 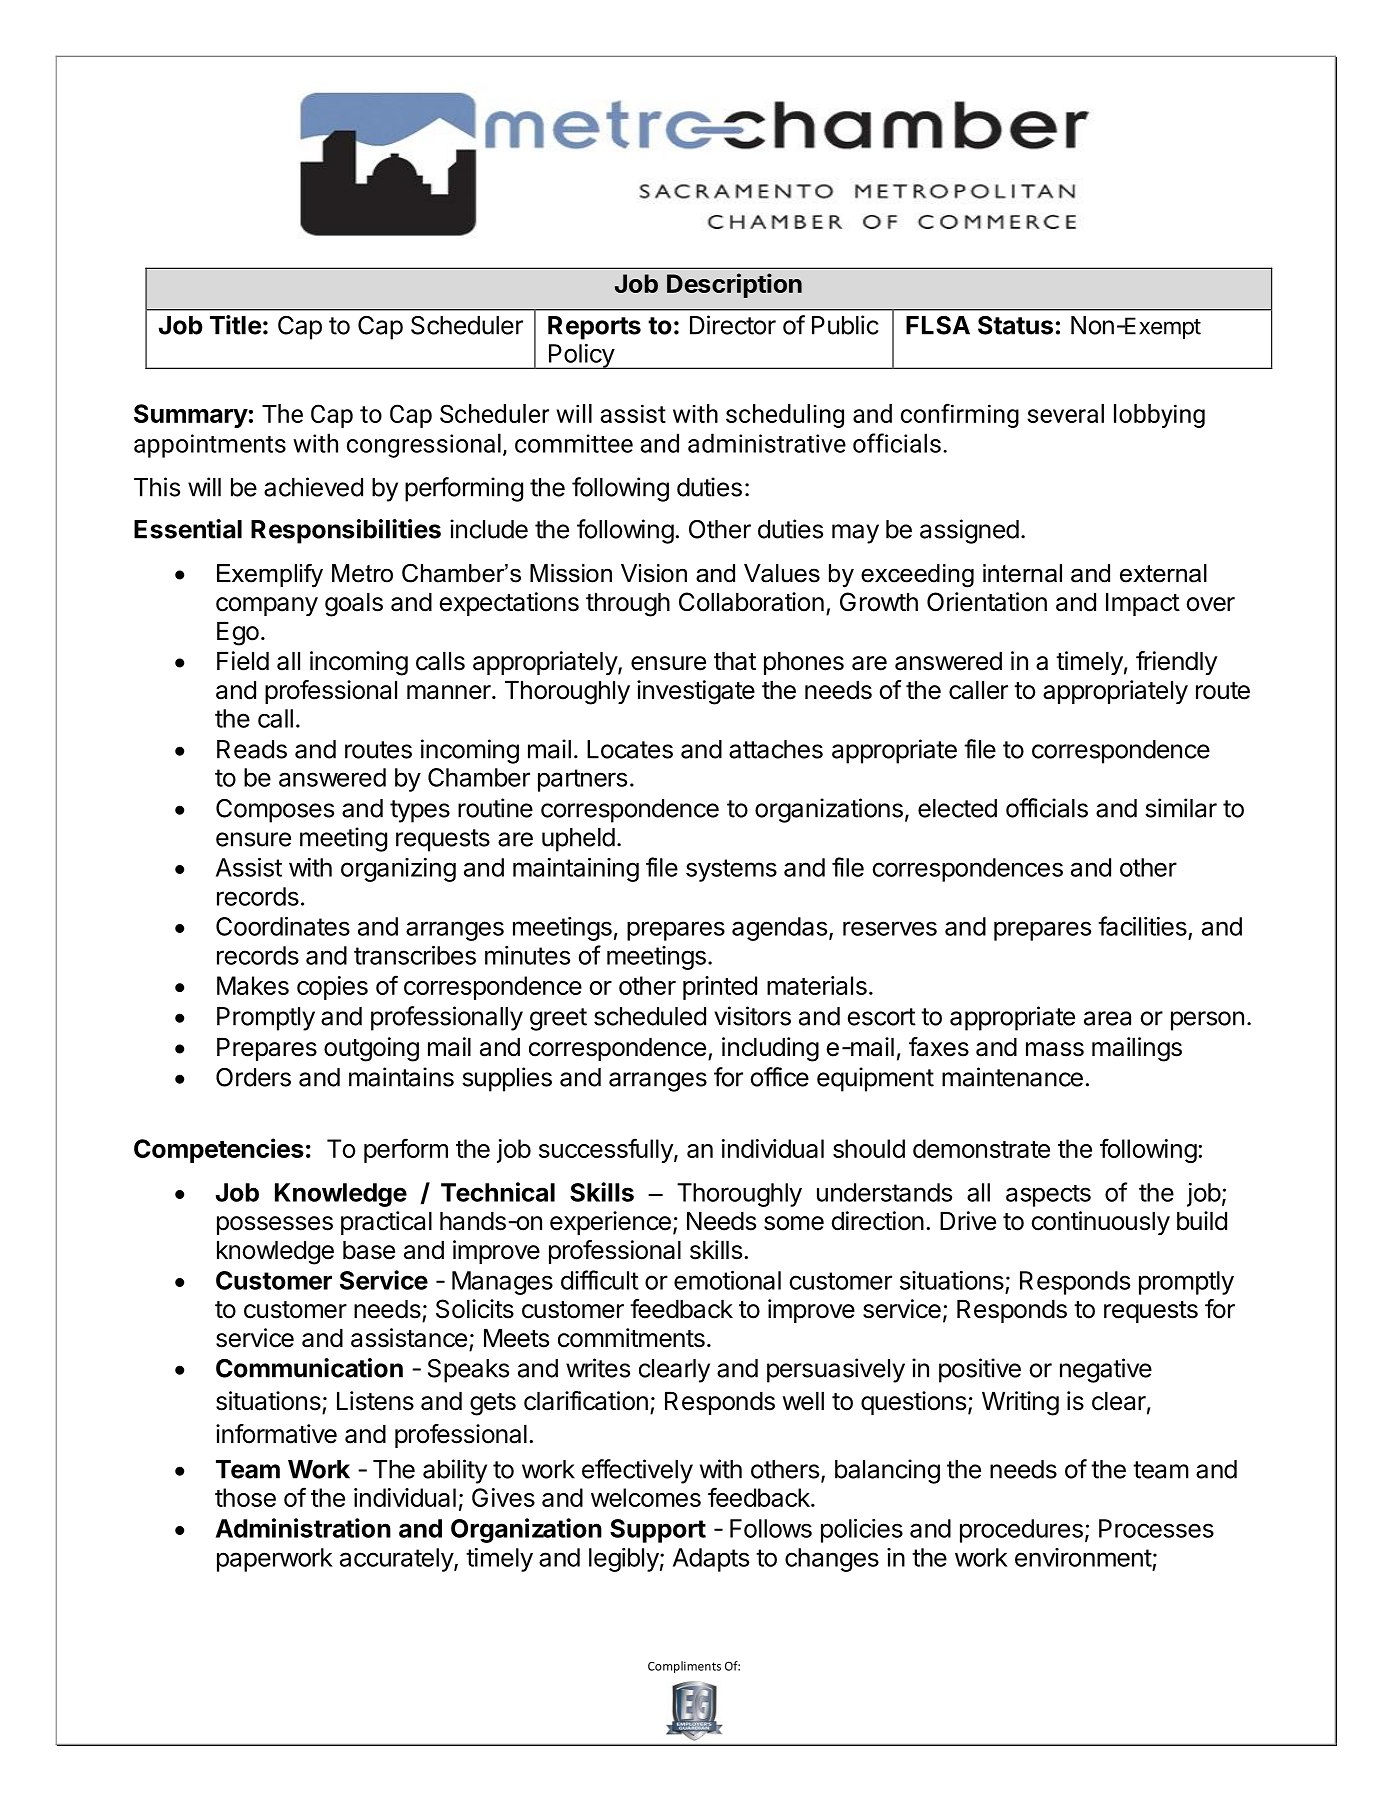 I want to click on possesses, so click(x=275, y=1225).
